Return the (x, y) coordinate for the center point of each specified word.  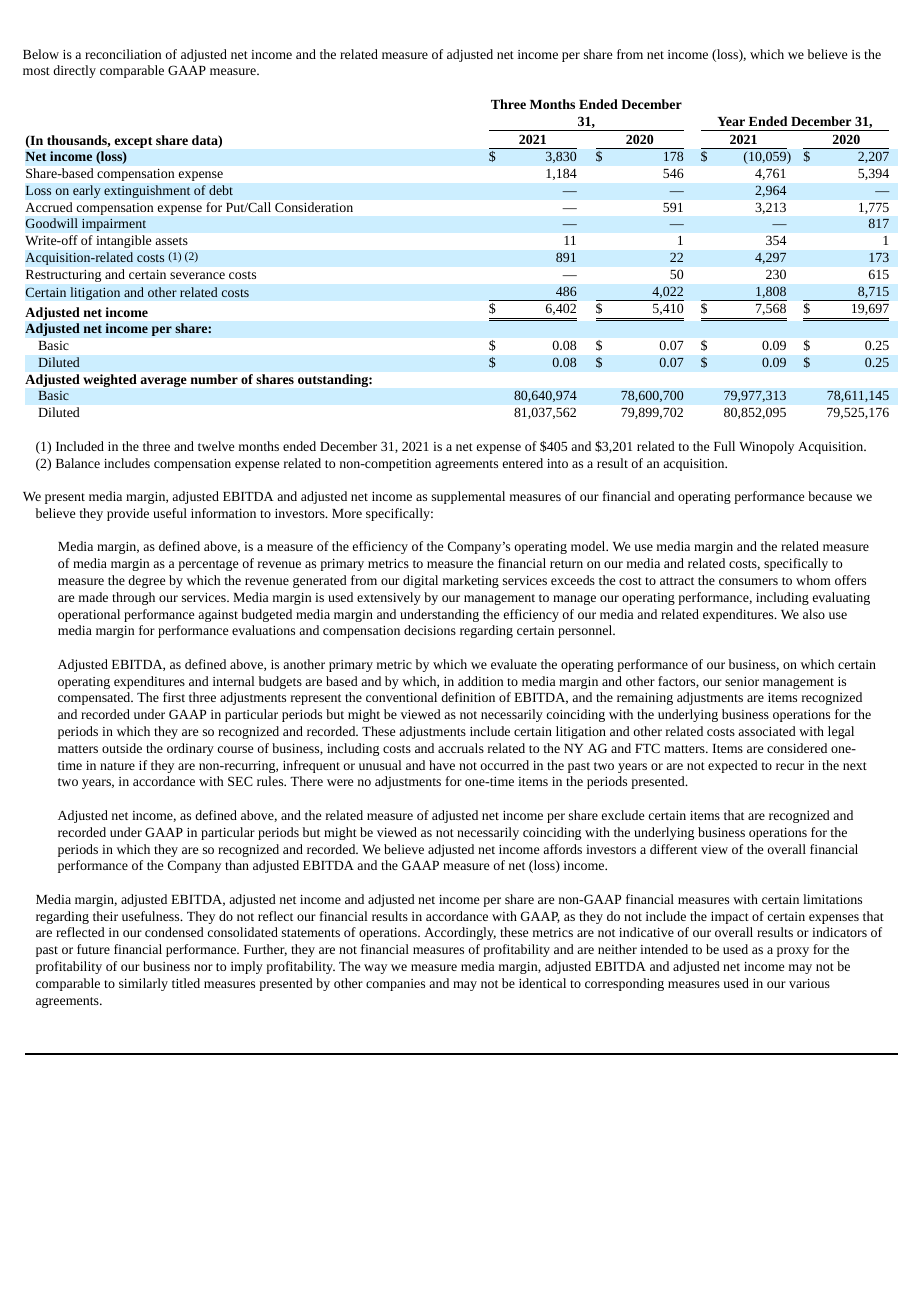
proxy (793, 952)
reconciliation (123, 54)
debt (221, 190)
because (830, 496)
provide (128, 514)
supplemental (468, 497)
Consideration (314, 207)
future (93, 949)
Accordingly (460, 933)
